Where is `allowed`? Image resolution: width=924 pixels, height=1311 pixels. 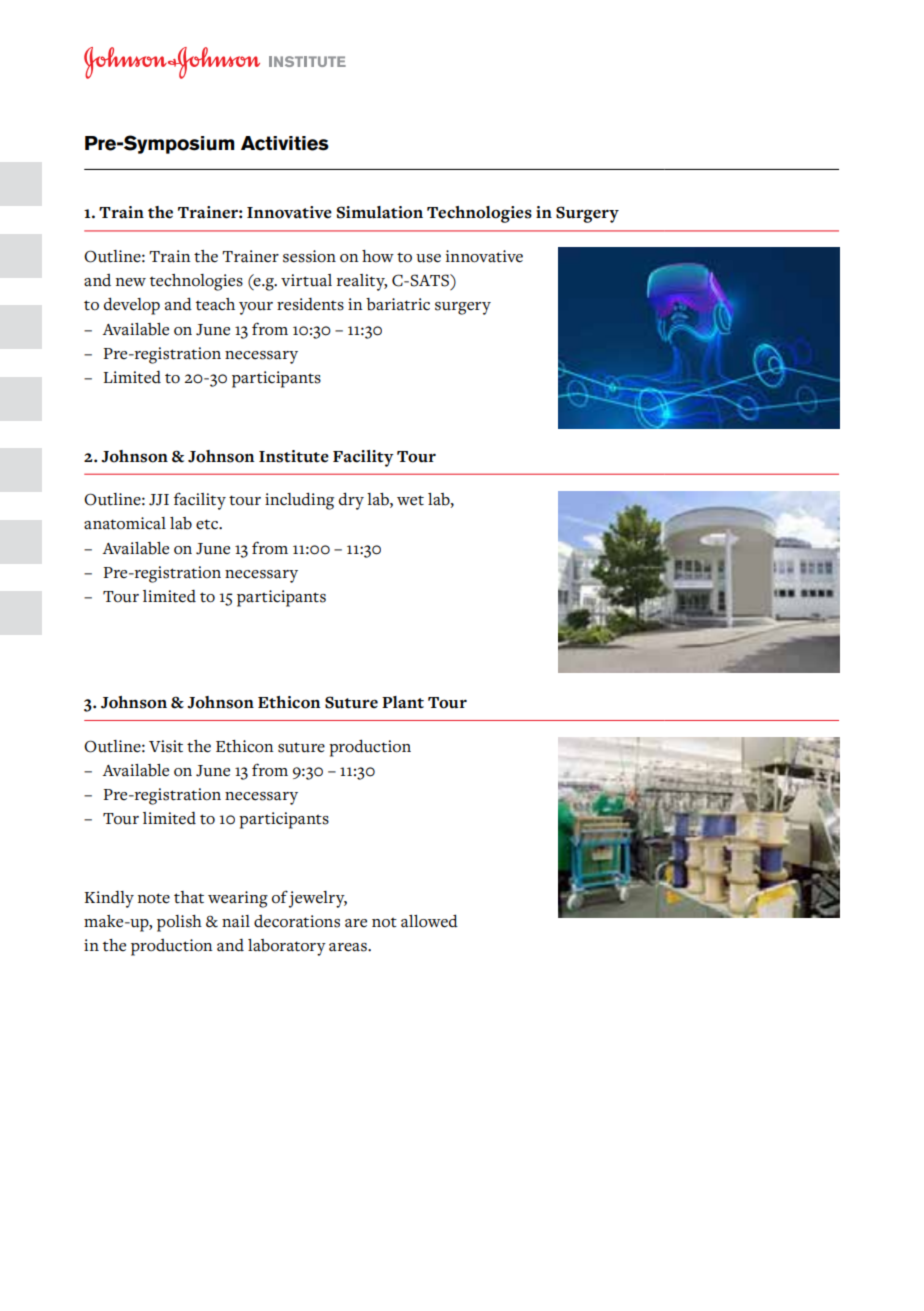
allowed is located at coordinates (429, 921).
